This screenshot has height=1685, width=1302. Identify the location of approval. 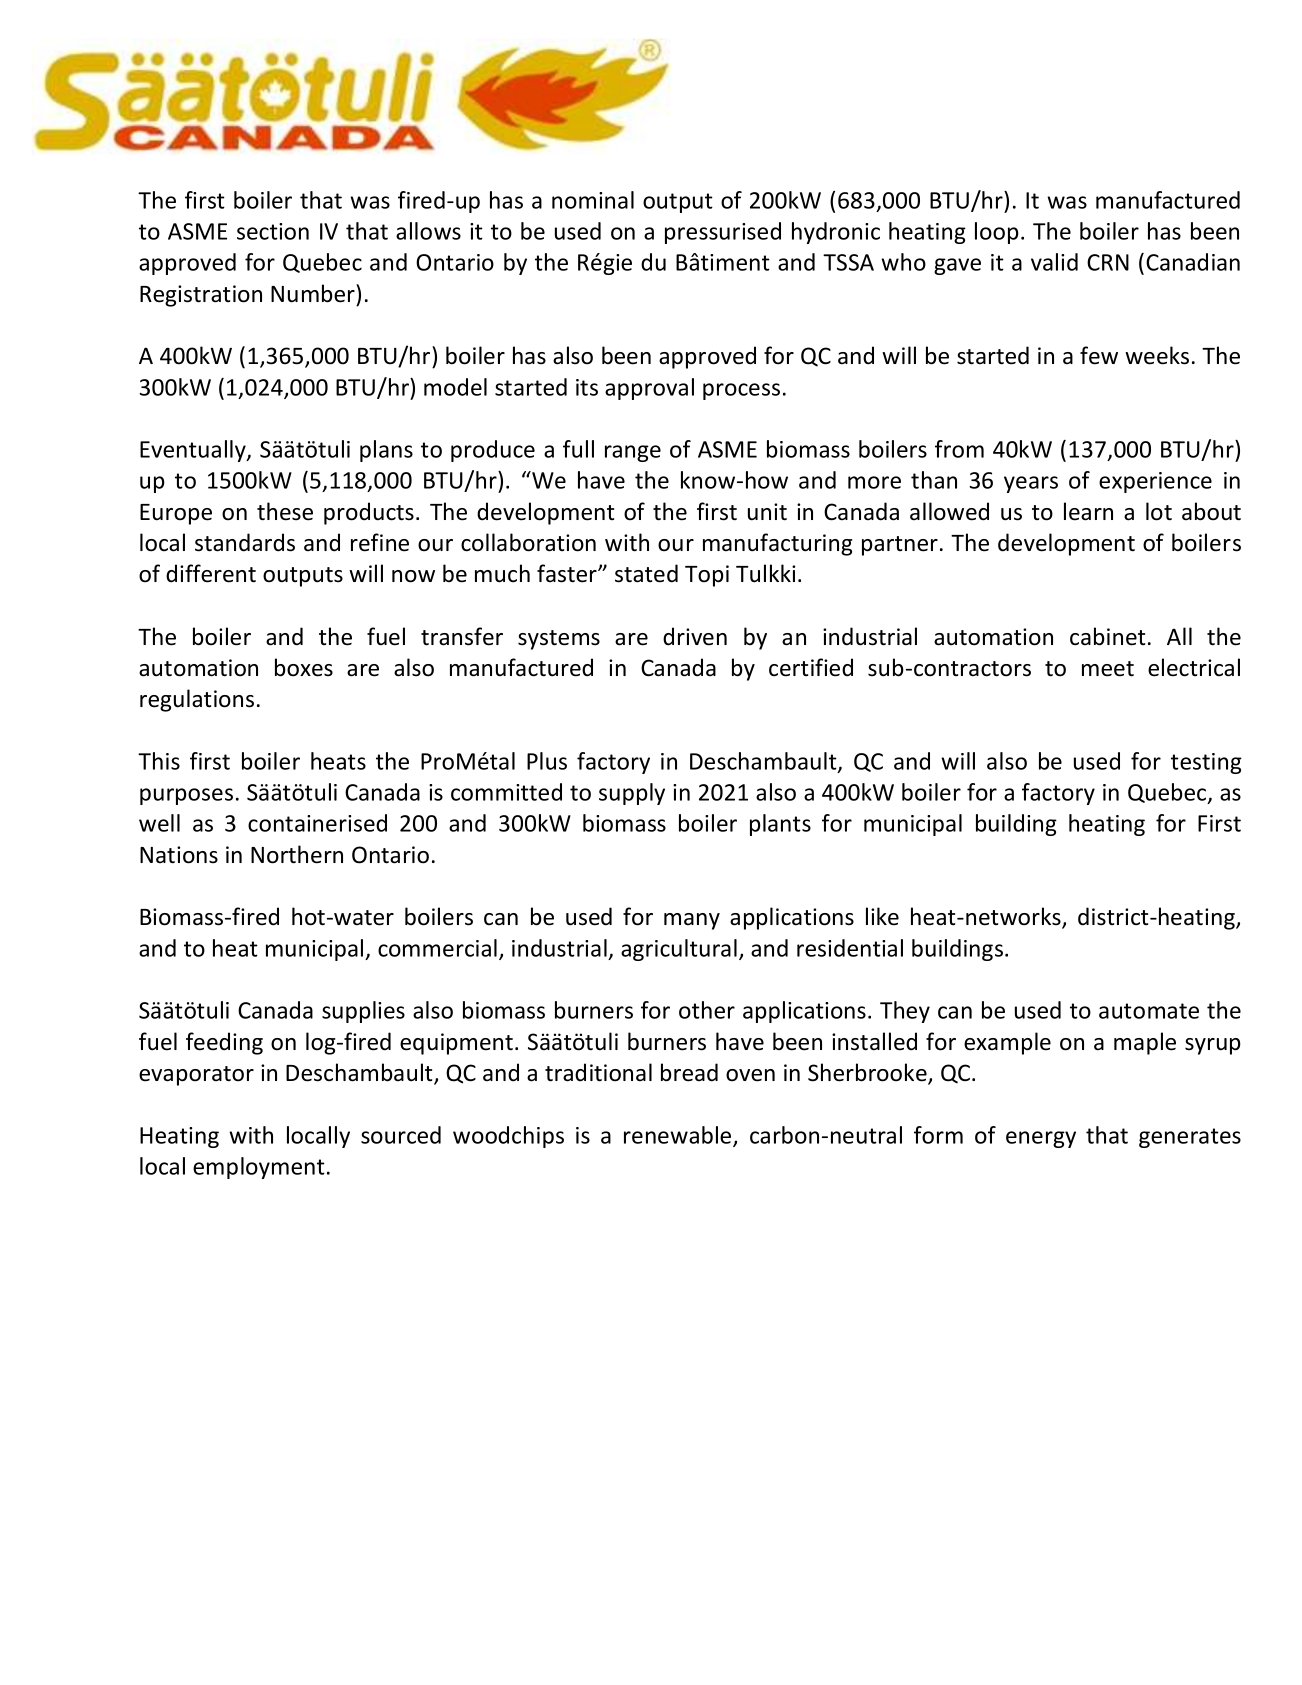
(649, 389).
